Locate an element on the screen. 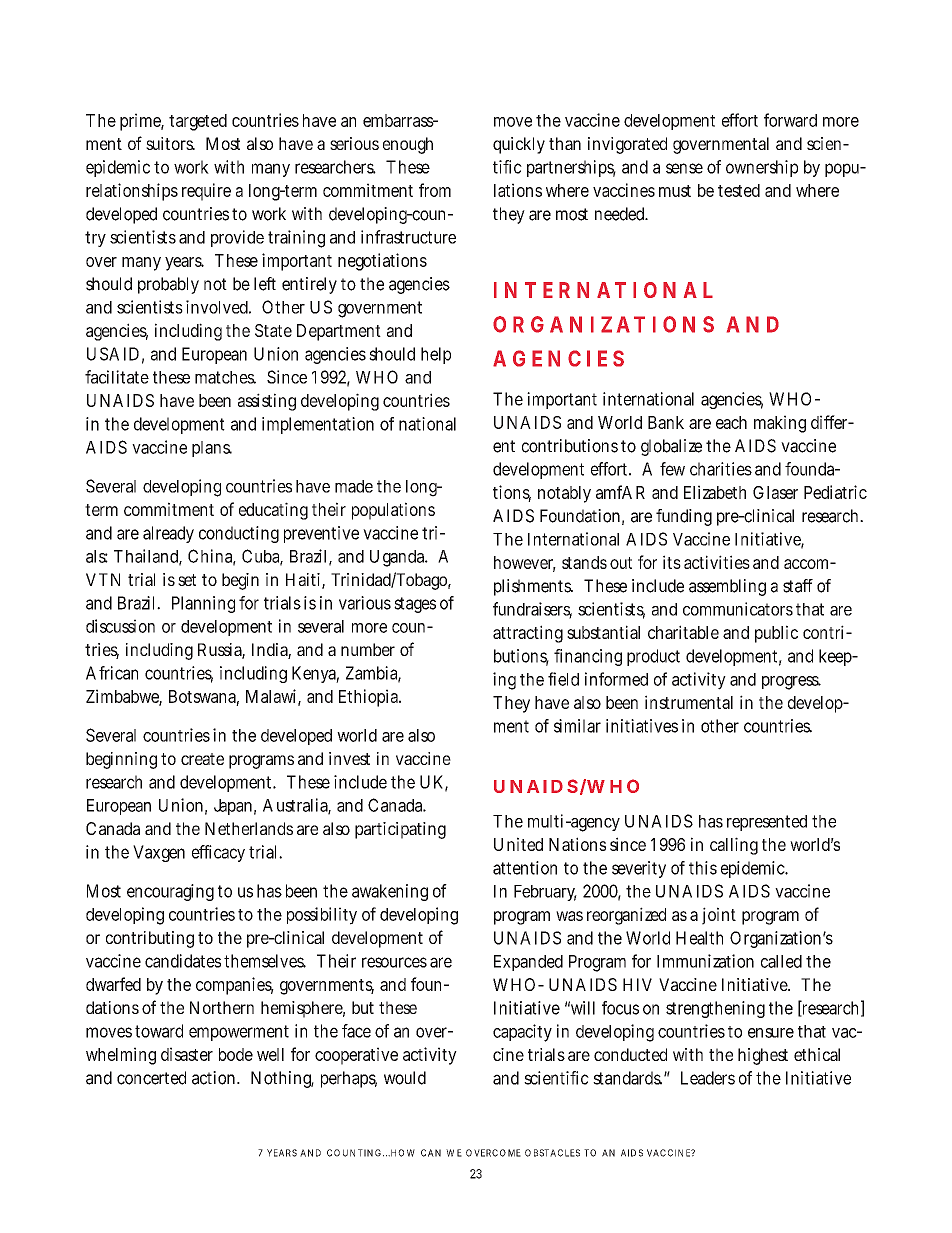  quickly is located at coordinates (519, 145).
